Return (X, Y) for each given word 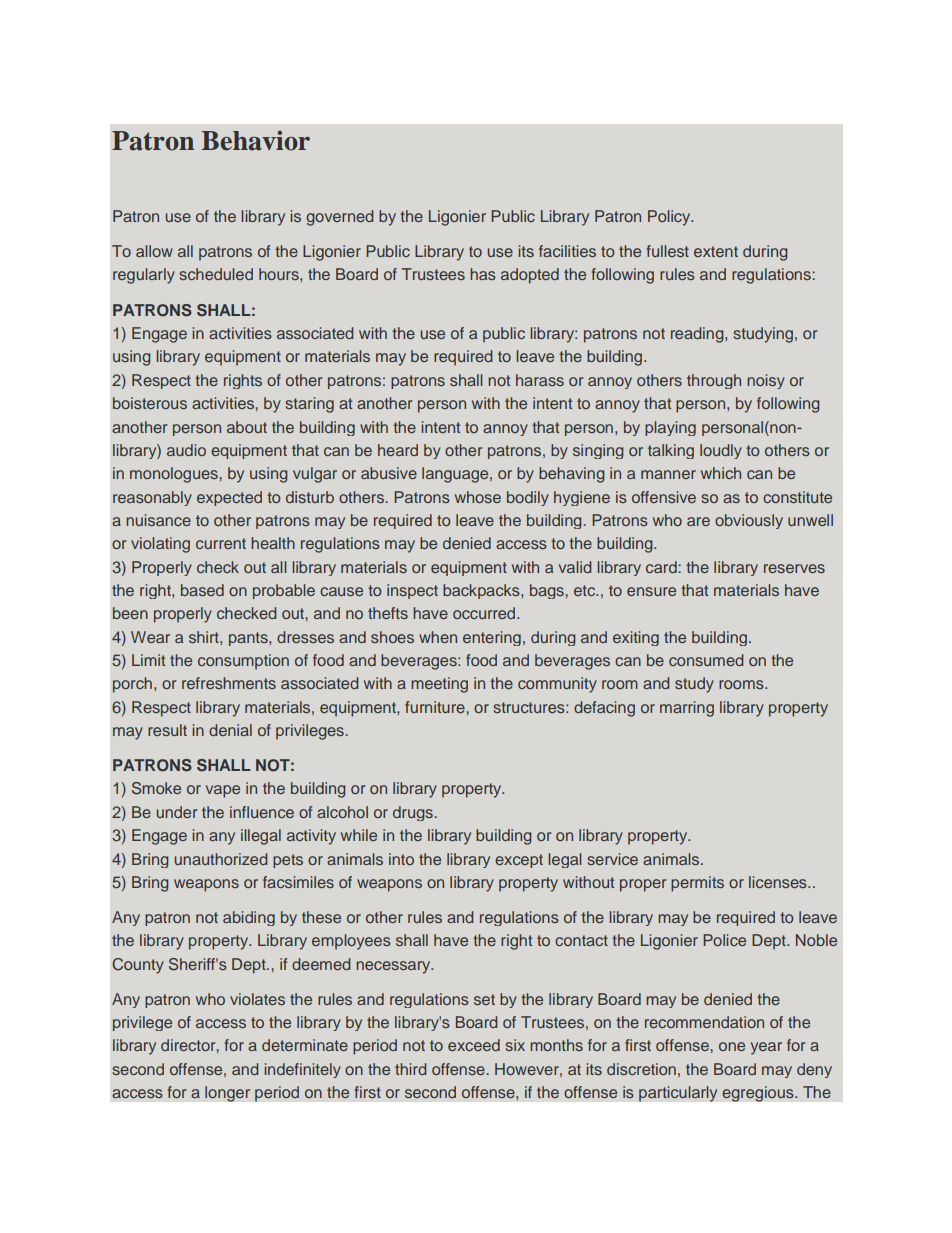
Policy (670, 218)
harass (540, 380)
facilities (567, 251)
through (714, 381)
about (247, 427)
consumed (706, 660)
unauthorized (221, 859)
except (519, 861)
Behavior (256, 140)
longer (227, 1094)
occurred (485, 613)
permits (697, 884)
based (202, 590)
